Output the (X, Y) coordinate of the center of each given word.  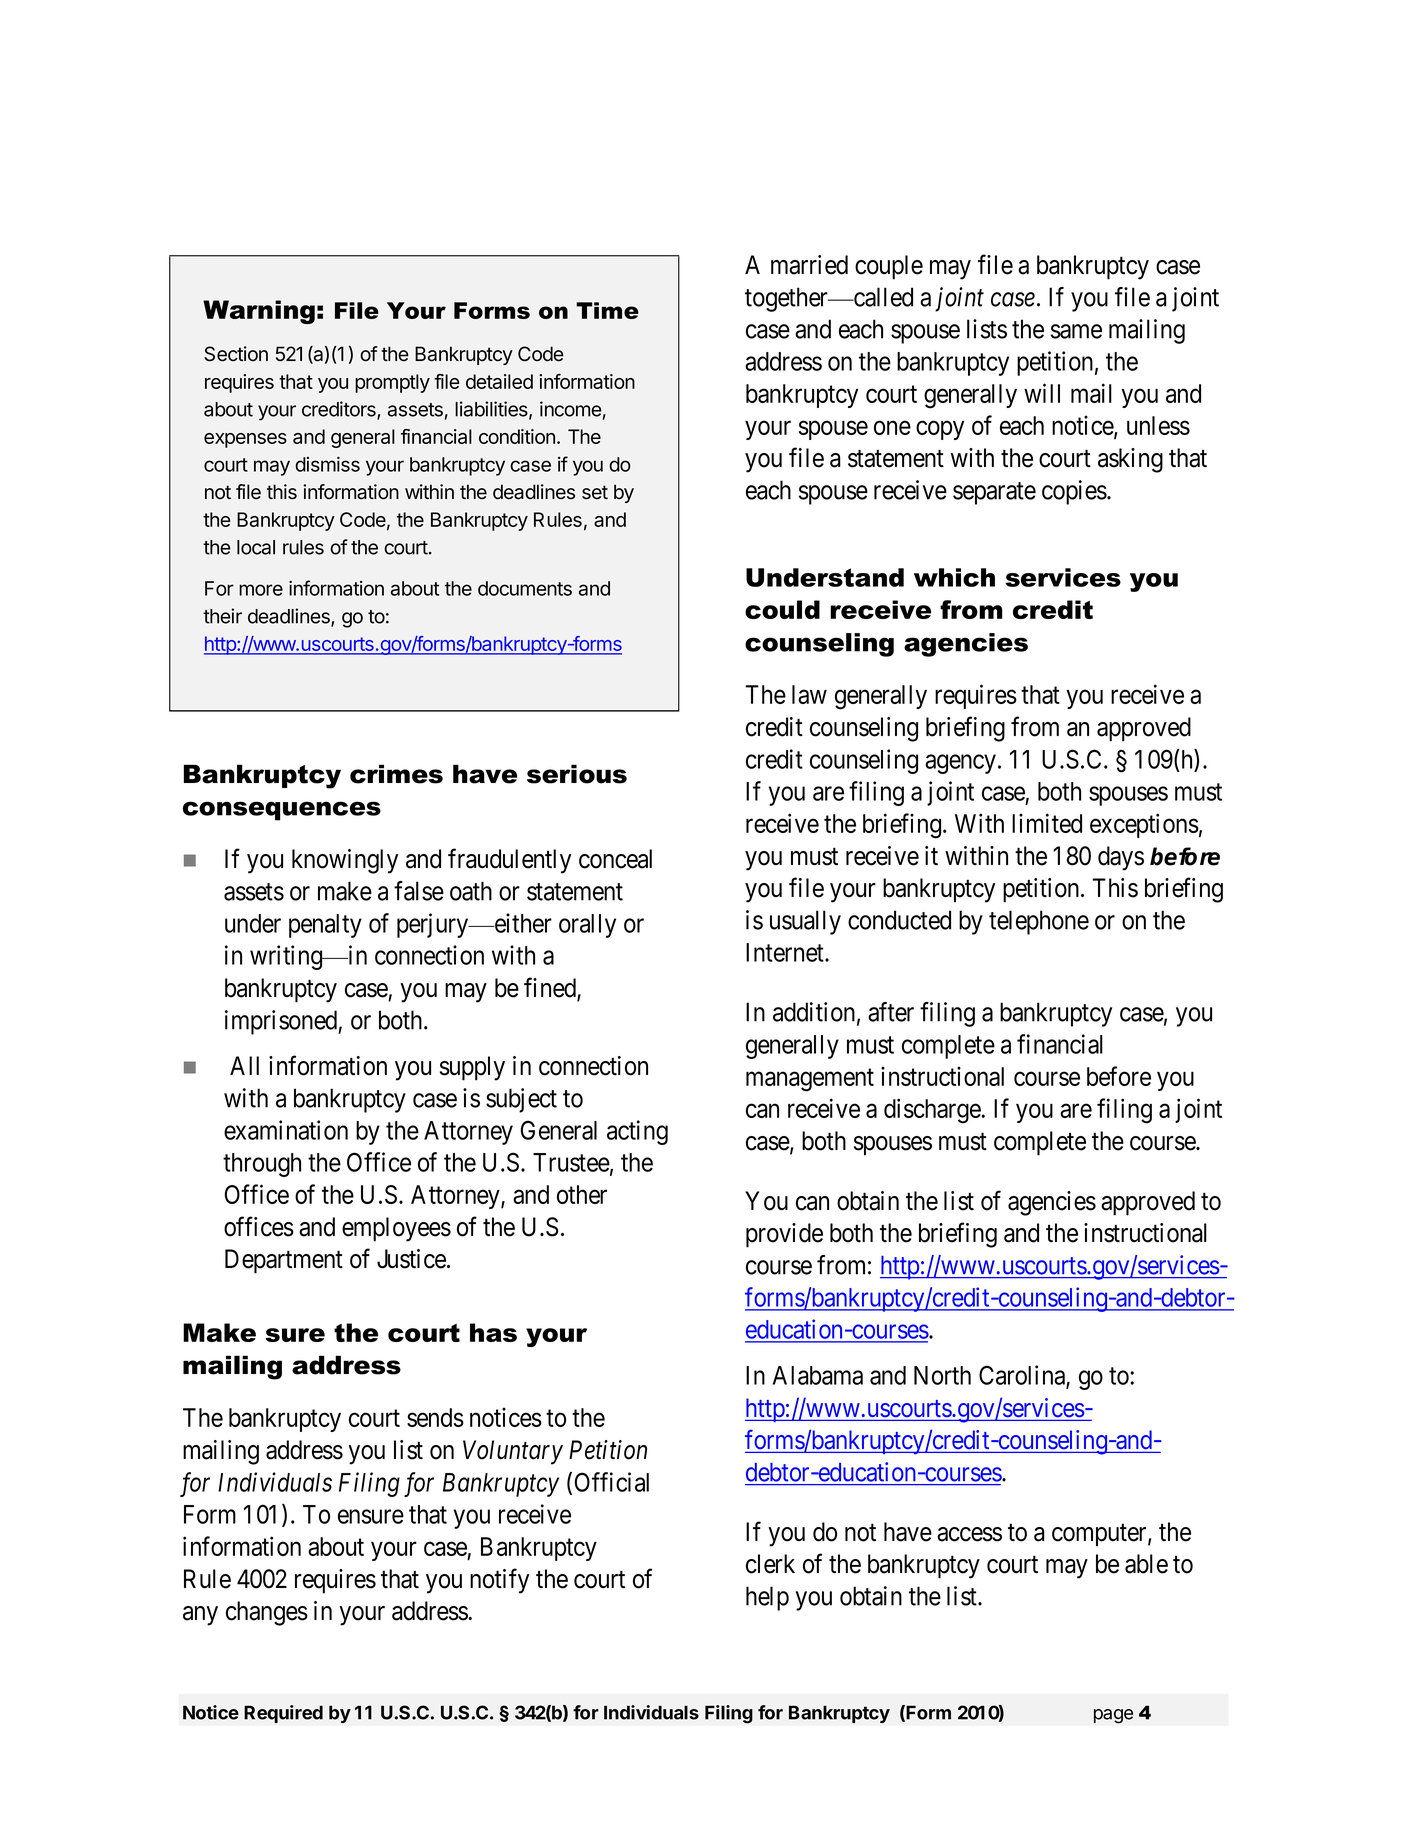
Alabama (818, 1375)
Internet (786, 952)
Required (283, 1714)
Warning (259, 312)
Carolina (1023, 1376)
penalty (325, 926)
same (1076, 331)
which (954, 577)
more (261, 590)
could (782, 609)
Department (284, 1261)
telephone (1039, 922)
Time (607, 310)
